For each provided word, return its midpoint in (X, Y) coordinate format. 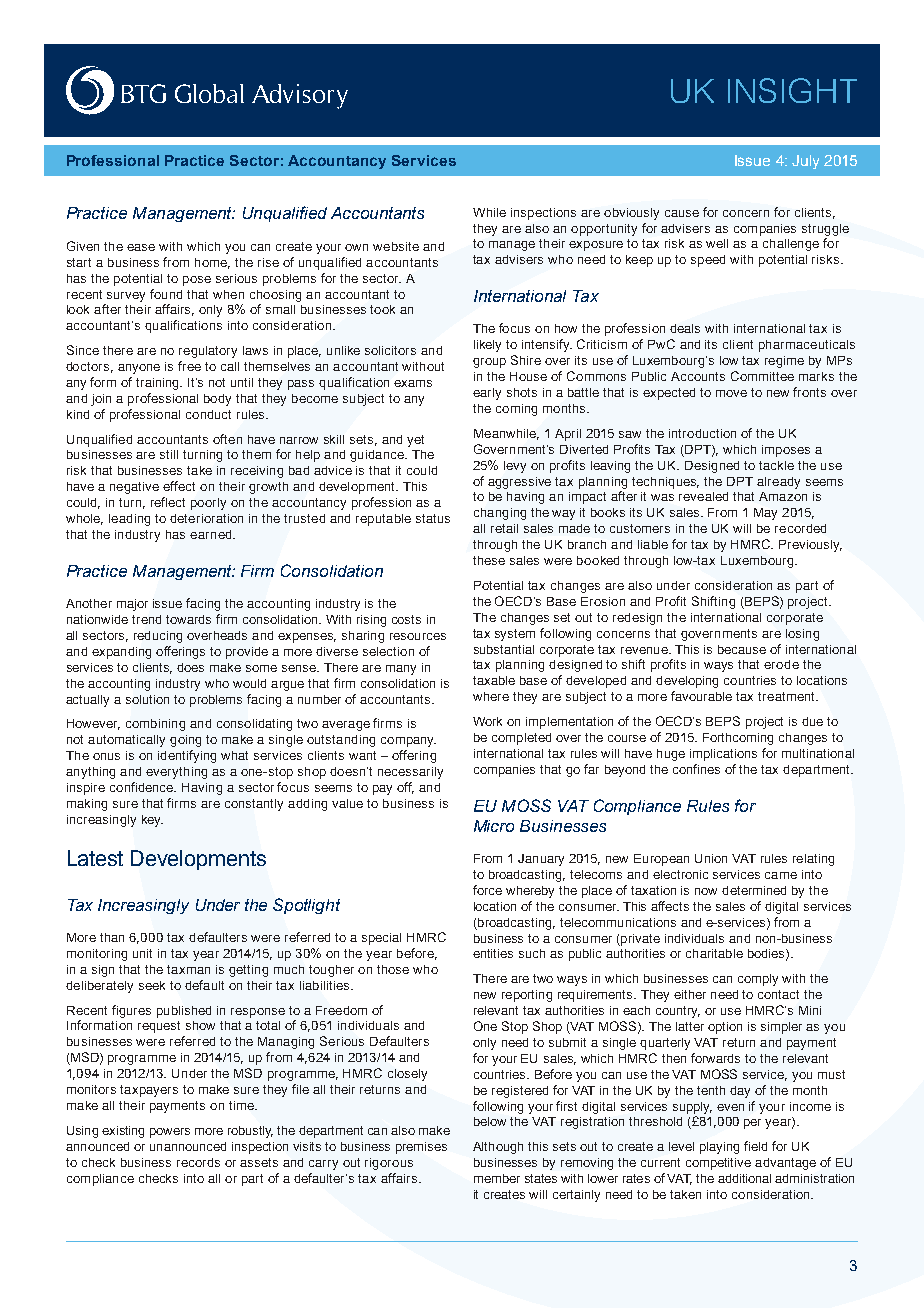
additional (744, 1178)
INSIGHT (792, 90)
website (396, 246)
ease (141, 247)
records (198, 1162)
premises (421, 1148)
